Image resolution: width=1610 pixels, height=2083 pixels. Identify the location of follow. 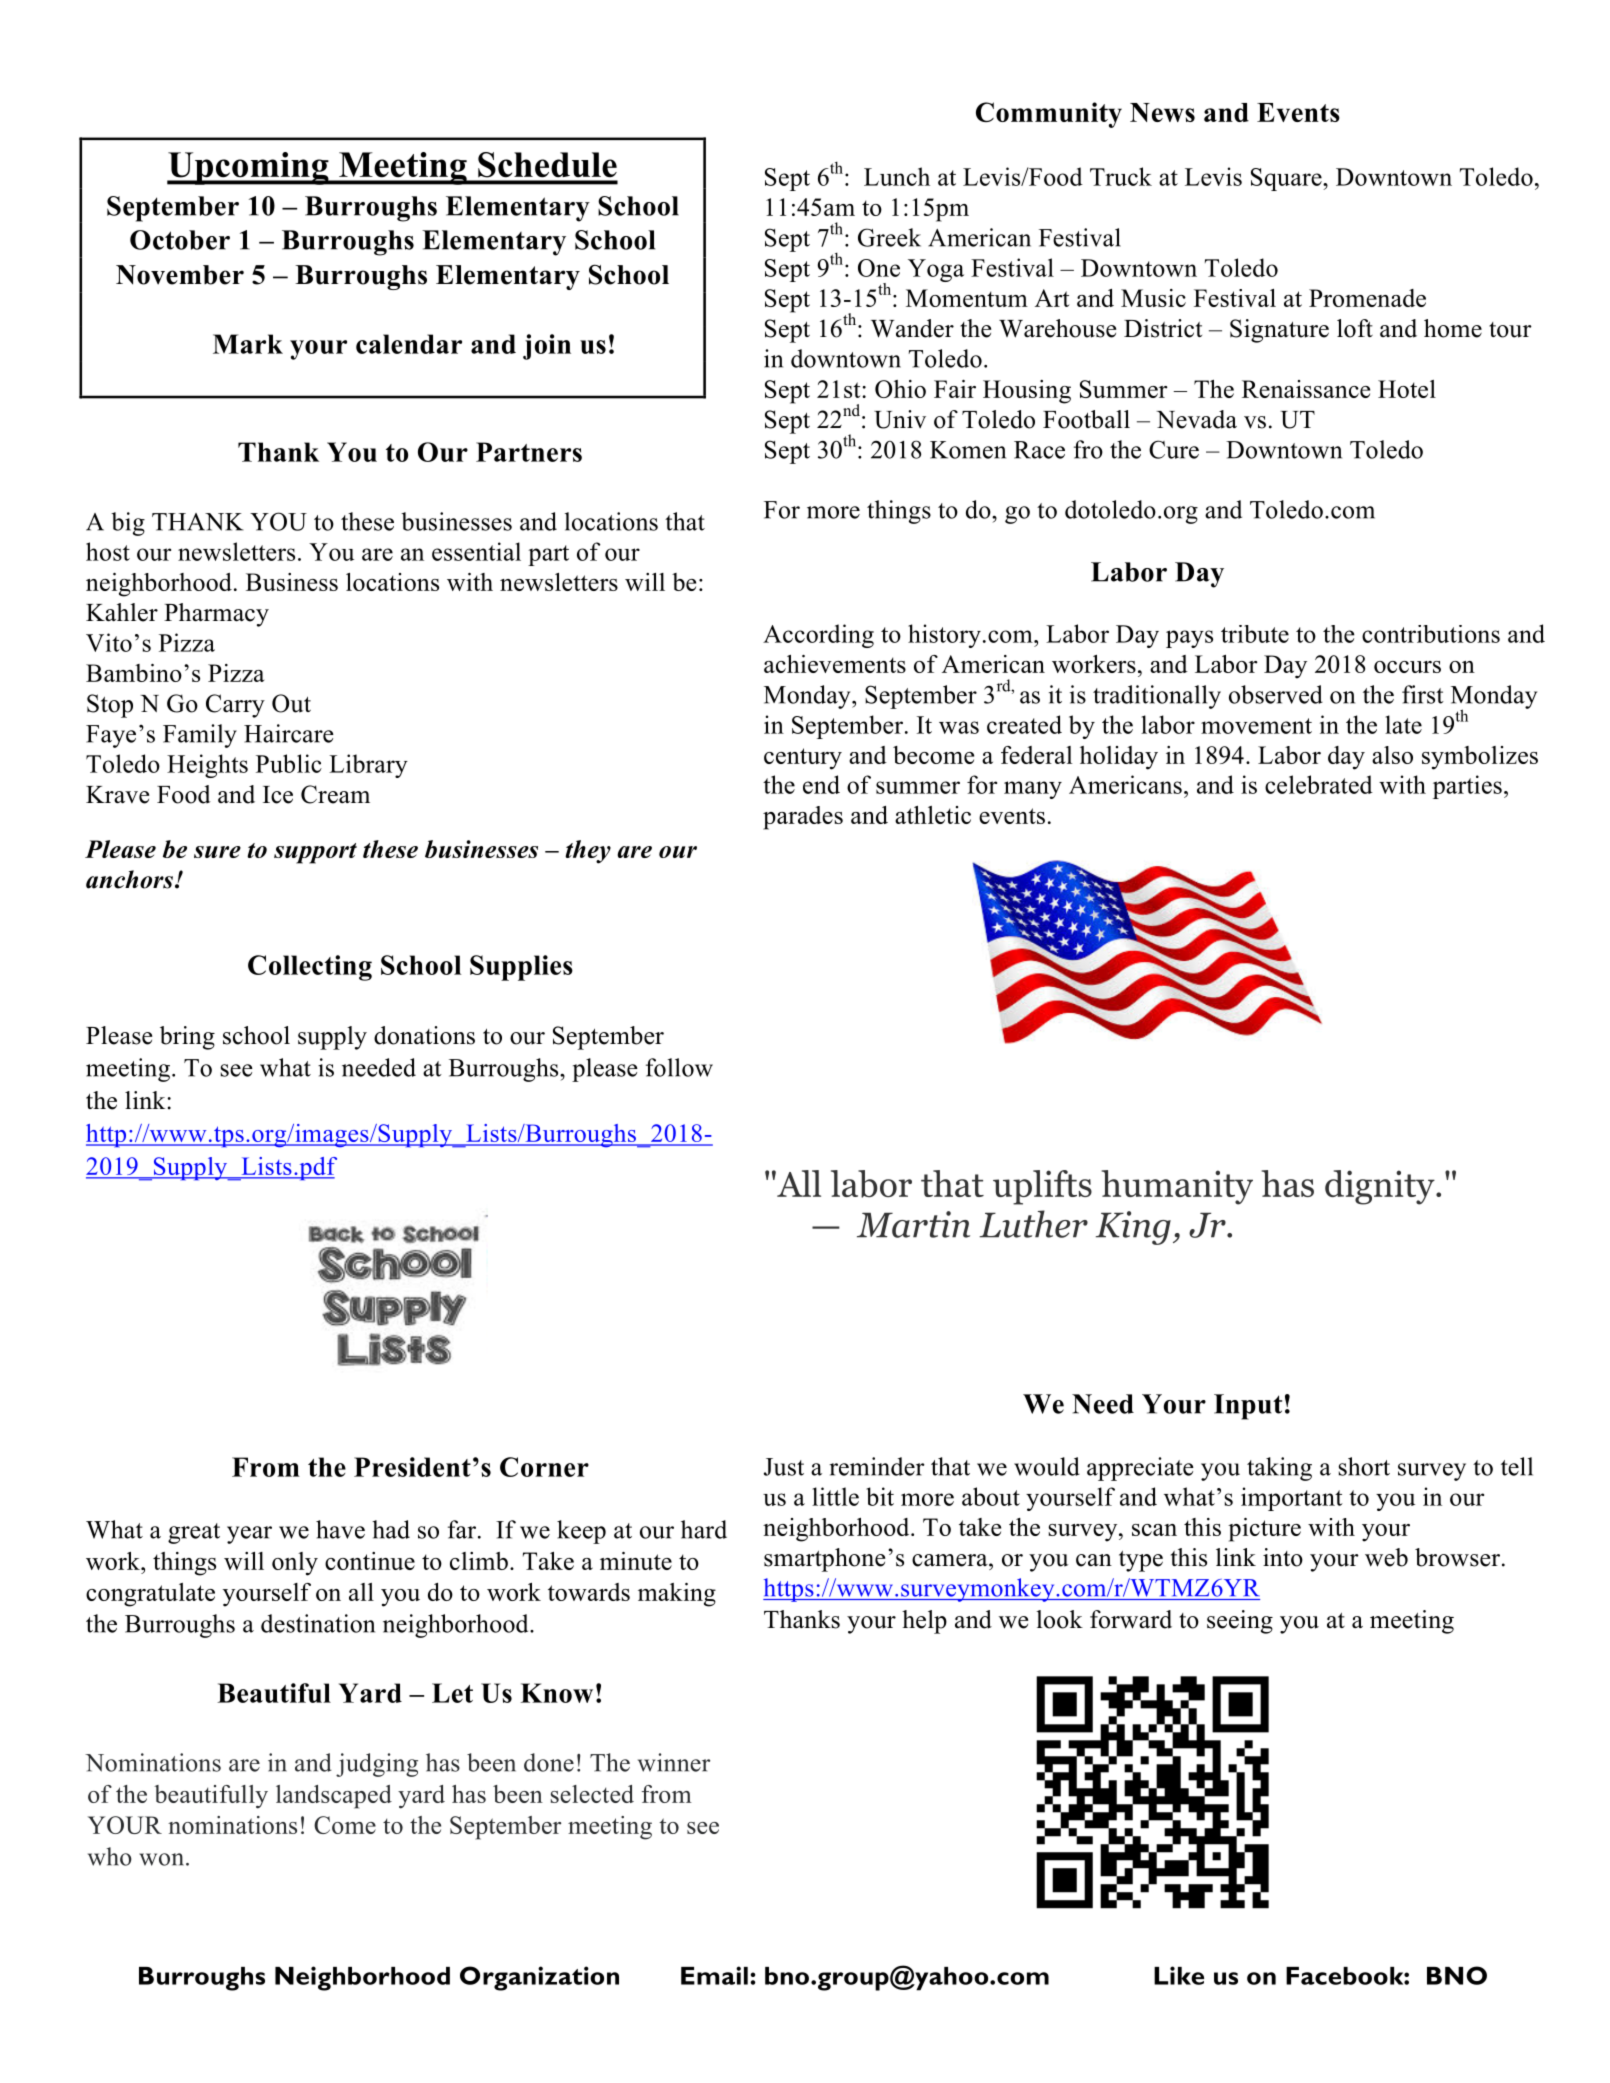
(679, 1067).
